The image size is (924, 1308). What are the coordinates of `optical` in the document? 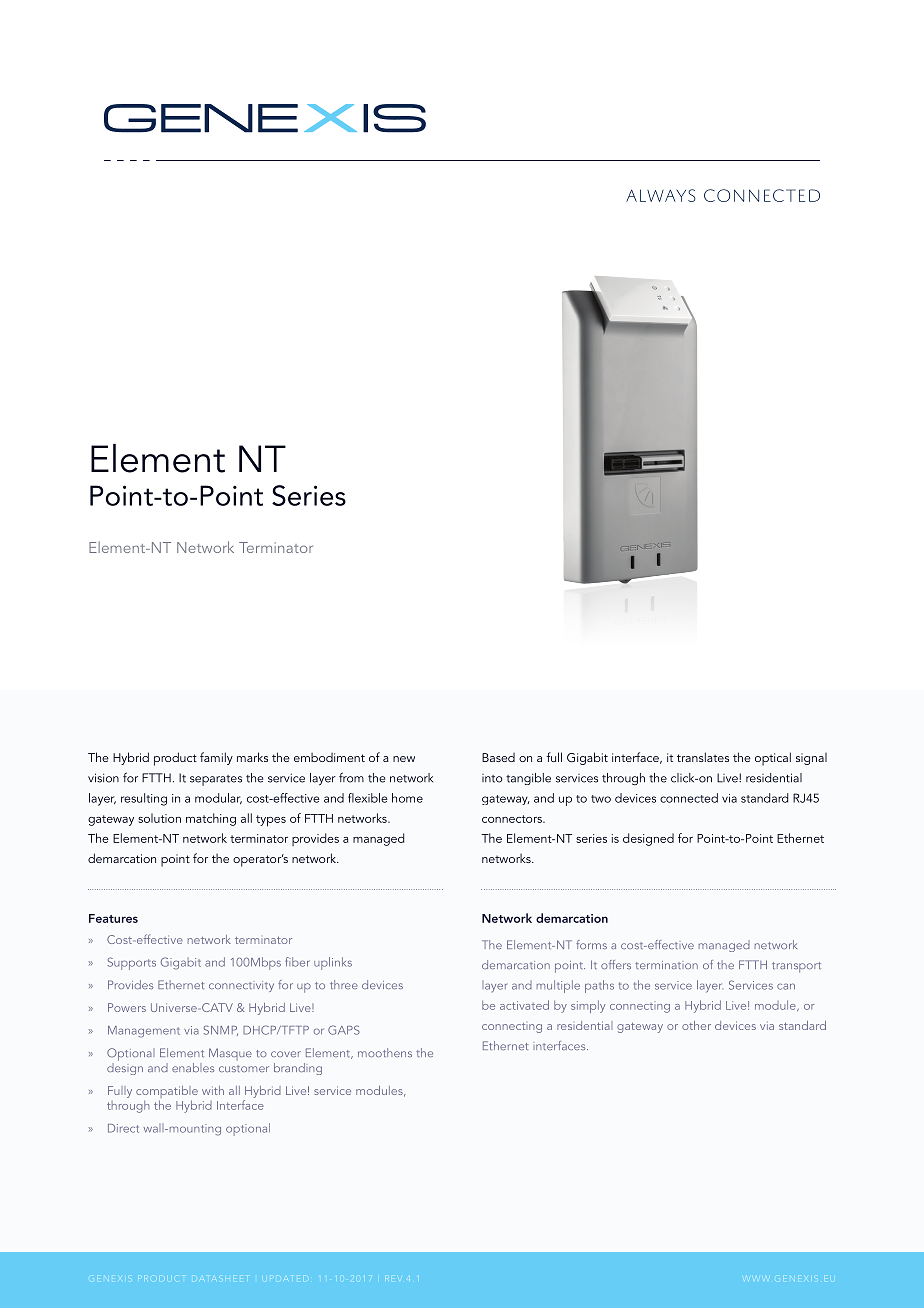 It's located at (773, 759).
